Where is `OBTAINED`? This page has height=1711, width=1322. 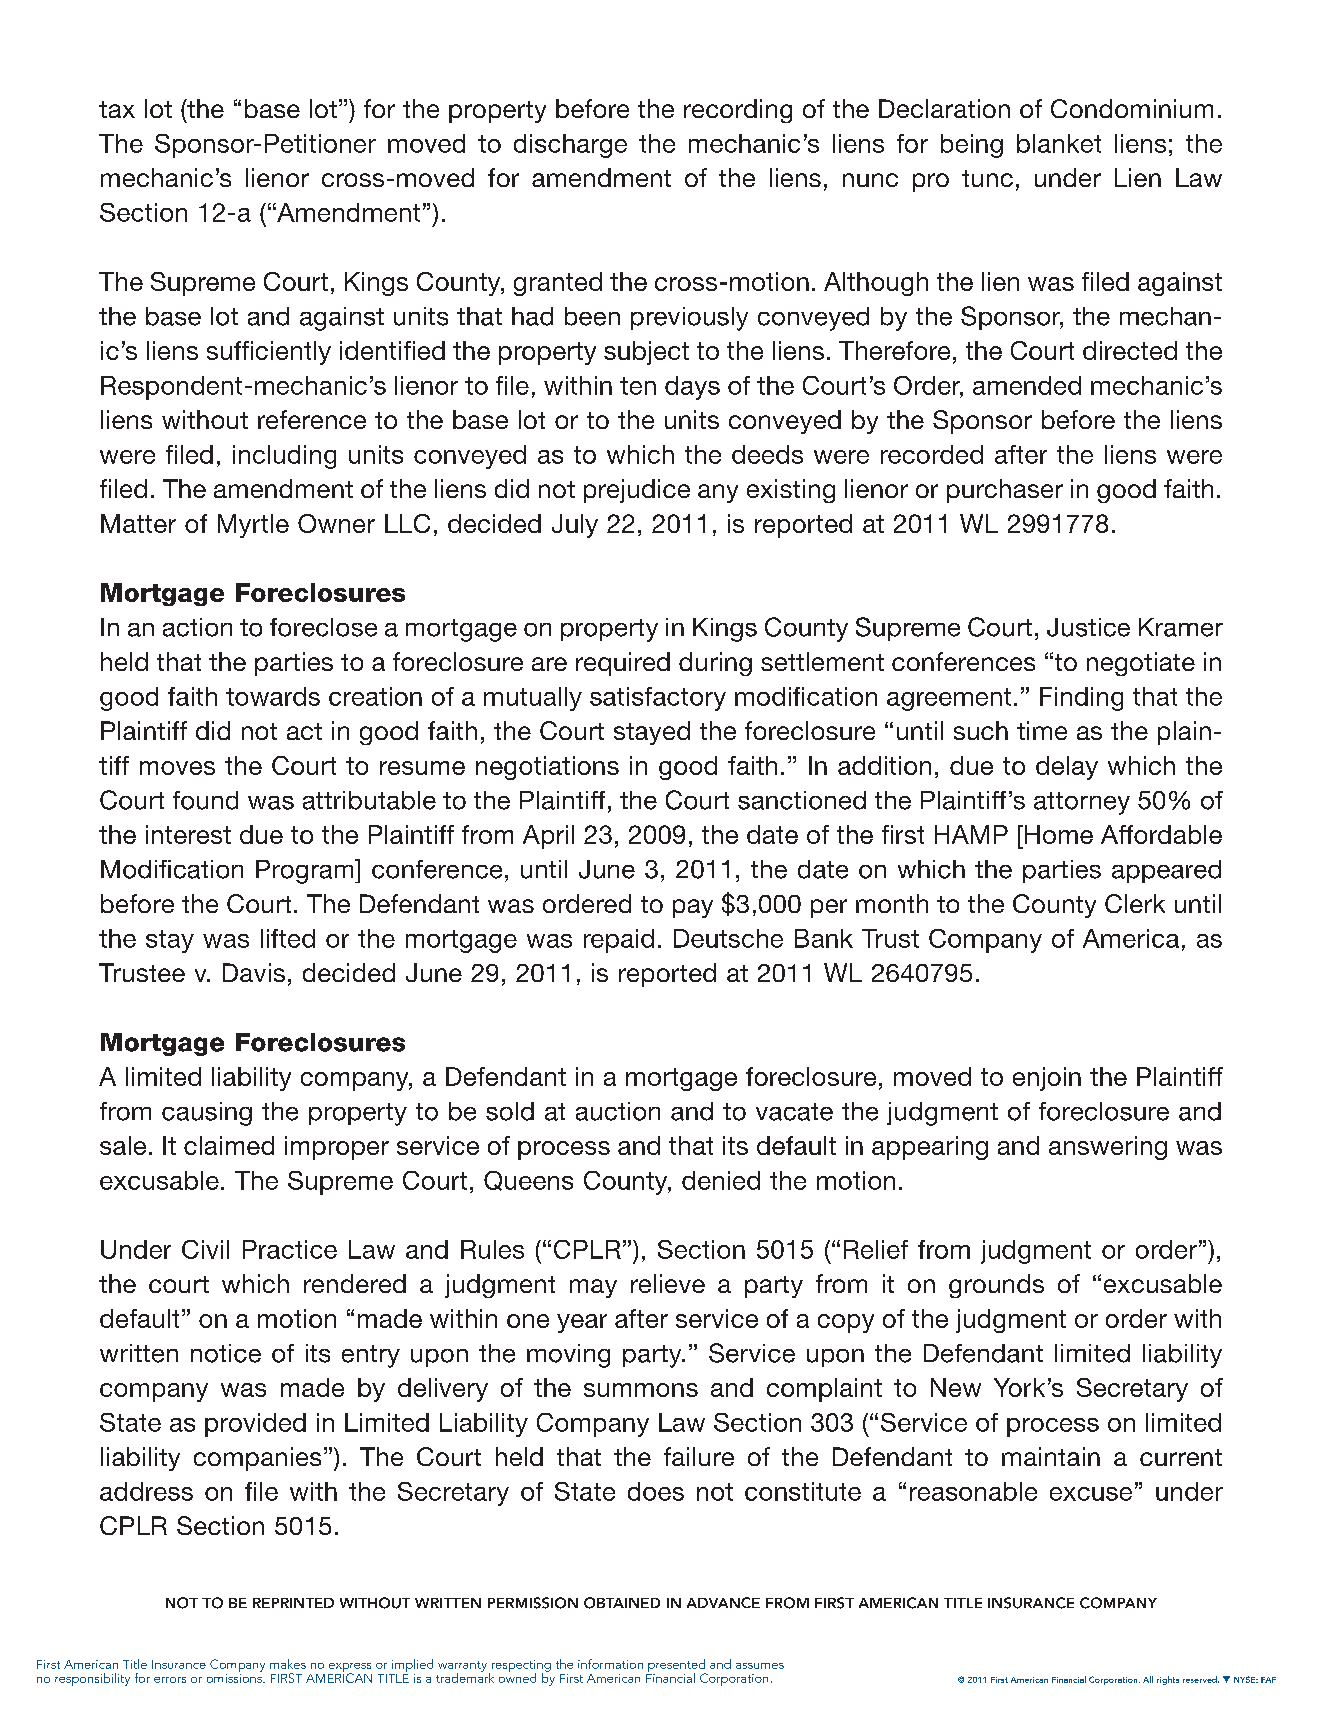
OBTAINED is located at coordinates (622, 1603).
